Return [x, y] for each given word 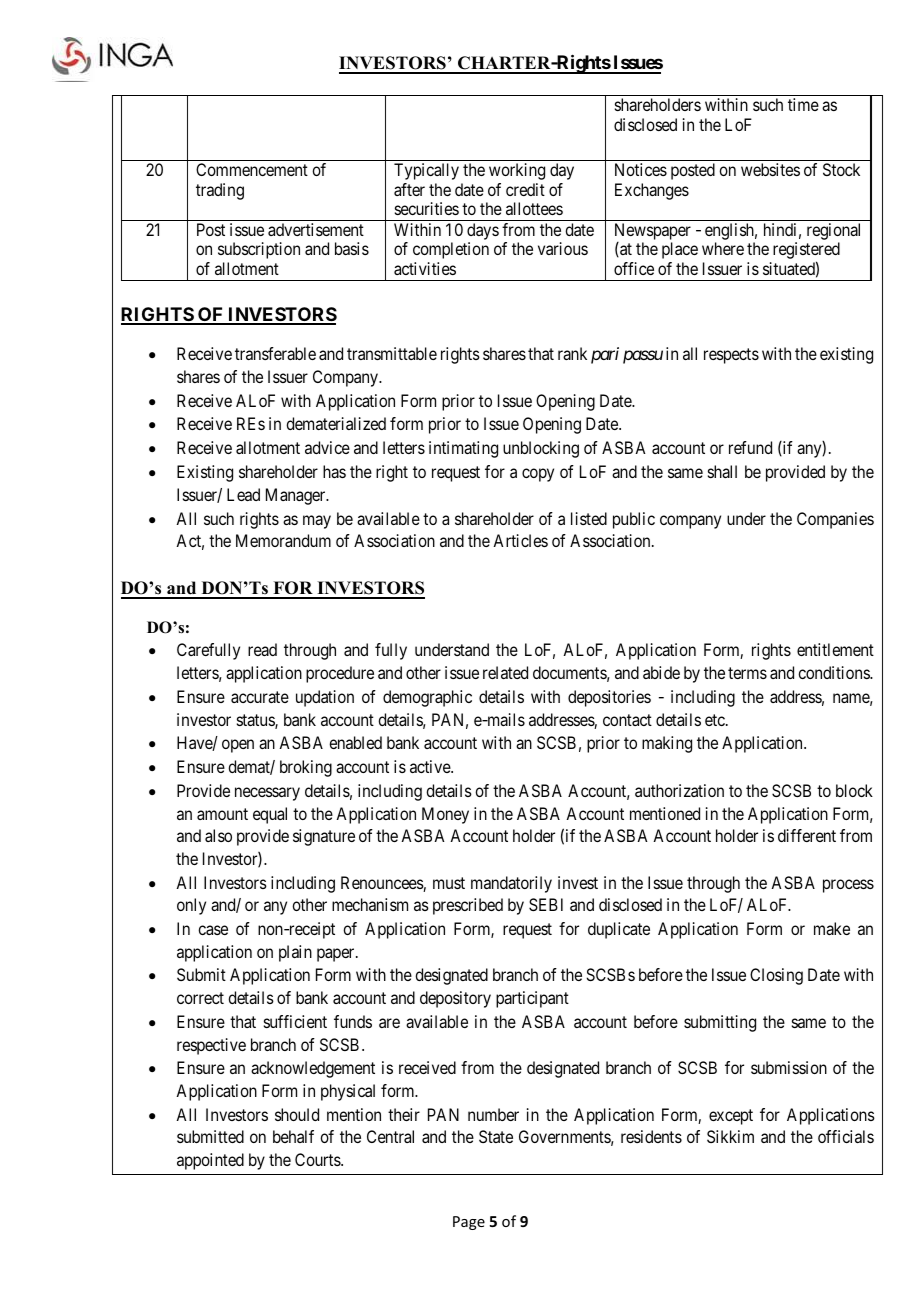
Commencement [252, 169]
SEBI [546, 904]
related [505, 672]
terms [747, 673]
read [262, 649]
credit [525, 189]
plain [295, 953]
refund [750, 447]
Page [469, 1223]
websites [770, 169]
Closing [776, 976]
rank [572, 353]
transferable [275, 353]
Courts [318, 1159]
